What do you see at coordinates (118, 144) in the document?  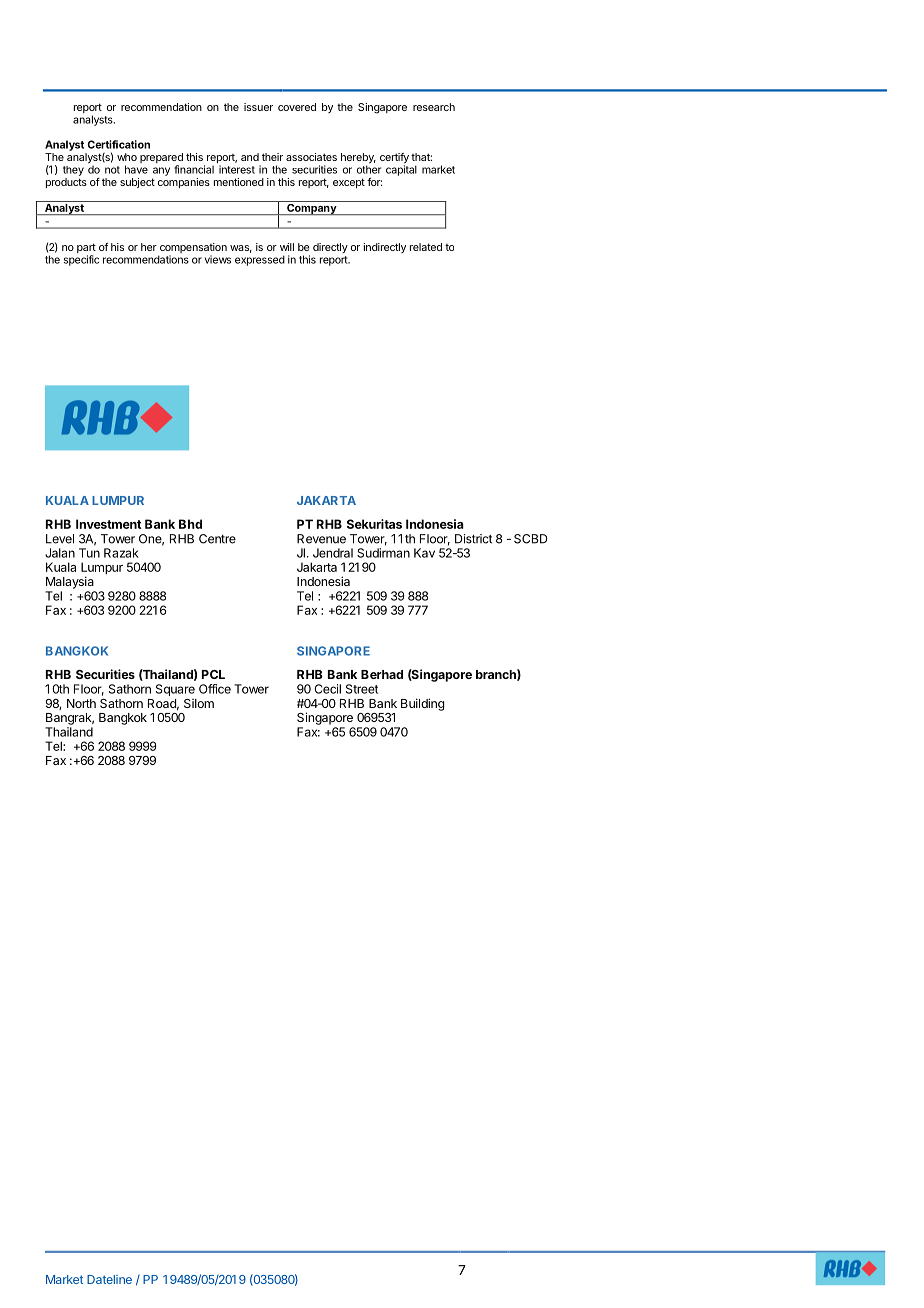 I see `Certification` at bounding box center [118, 144].
